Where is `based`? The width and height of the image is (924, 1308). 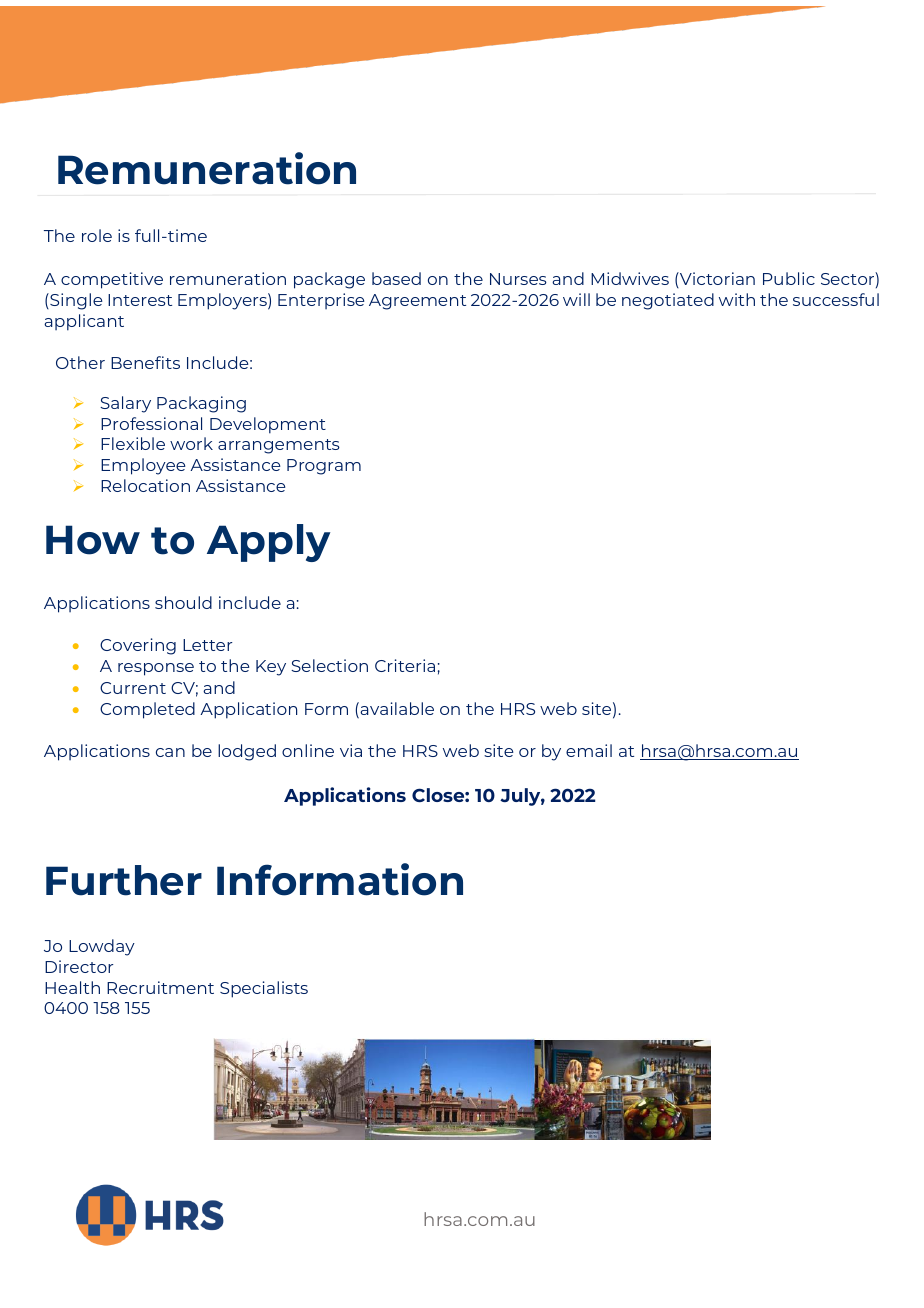
based is located at coordinates (396, 278).
